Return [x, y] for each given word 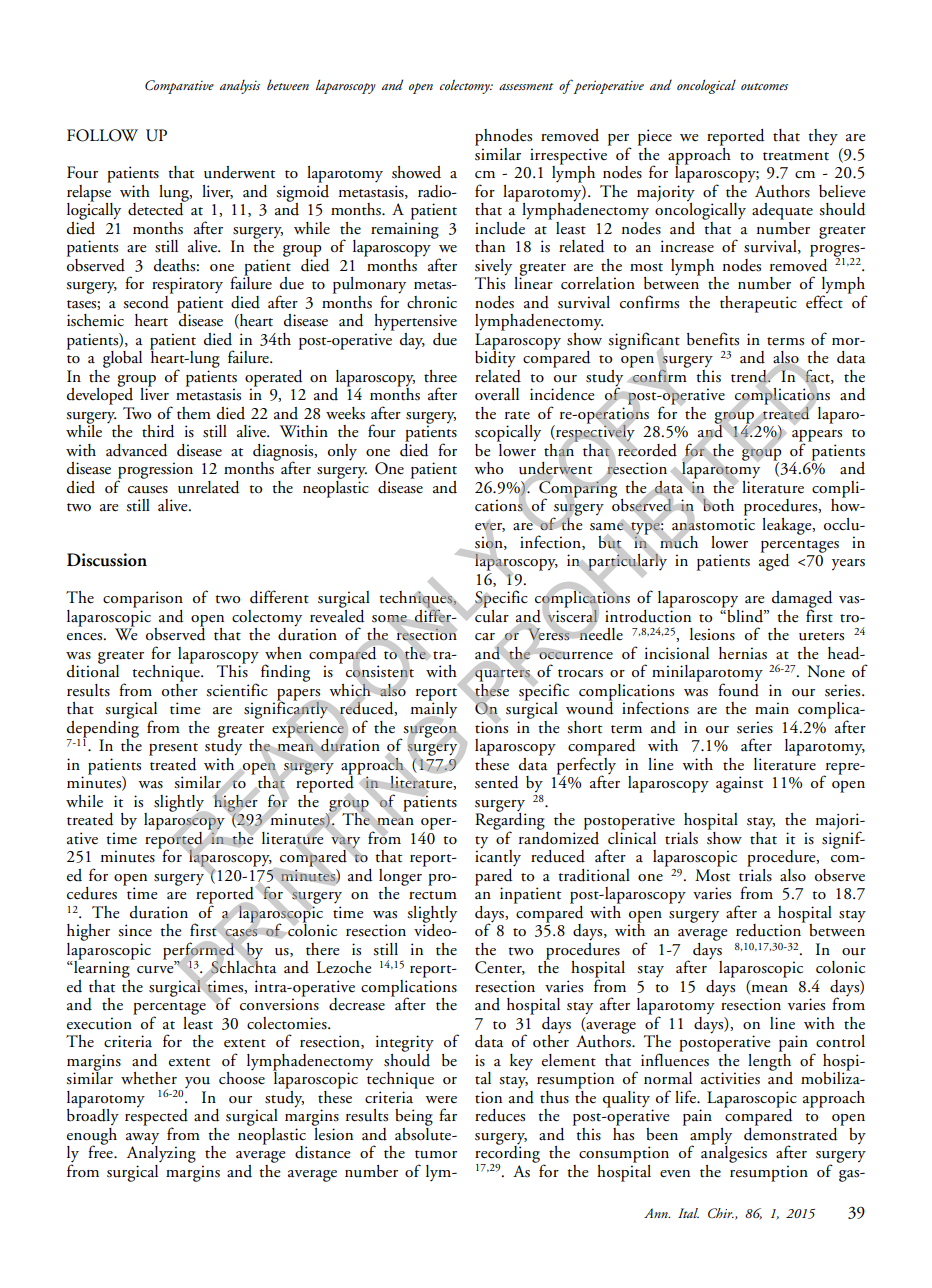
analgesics [734, 1153]
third [158, 431]
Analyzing [161, 1153]
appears [817, 437]
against [739, 784]
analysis [240, 87]
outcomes [764, 86]
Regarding [510, 821]
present [173, 749]
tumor [436, 1154]
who [489, 468]
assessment [526, 86]
